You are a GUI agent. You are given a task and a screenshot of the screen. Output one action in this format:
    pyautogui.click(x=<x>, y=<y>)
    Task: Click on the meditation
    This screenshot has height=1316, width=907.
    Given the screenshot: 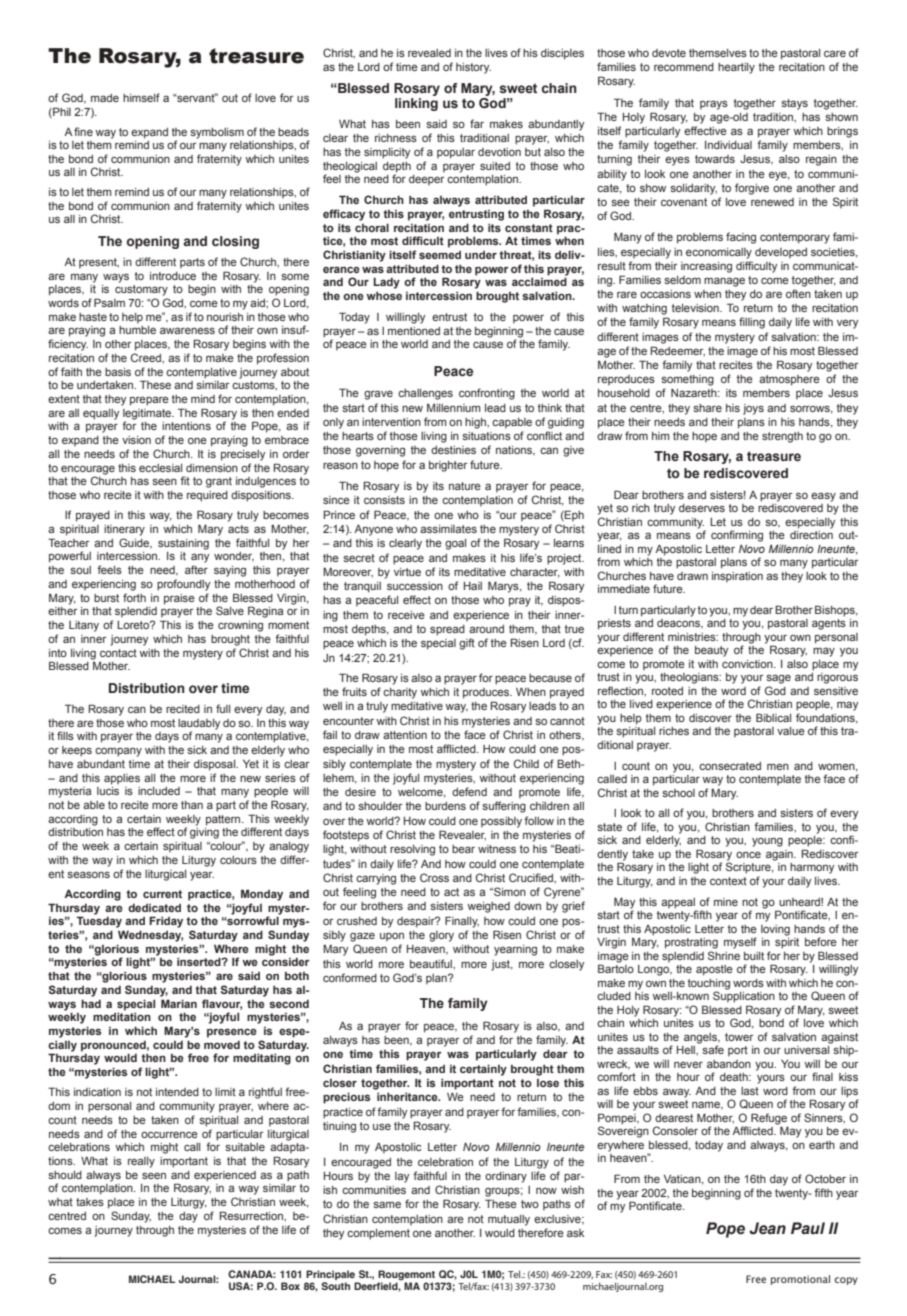 What is the action you would take?
    pyautogui.click(x=122, y=1016)
